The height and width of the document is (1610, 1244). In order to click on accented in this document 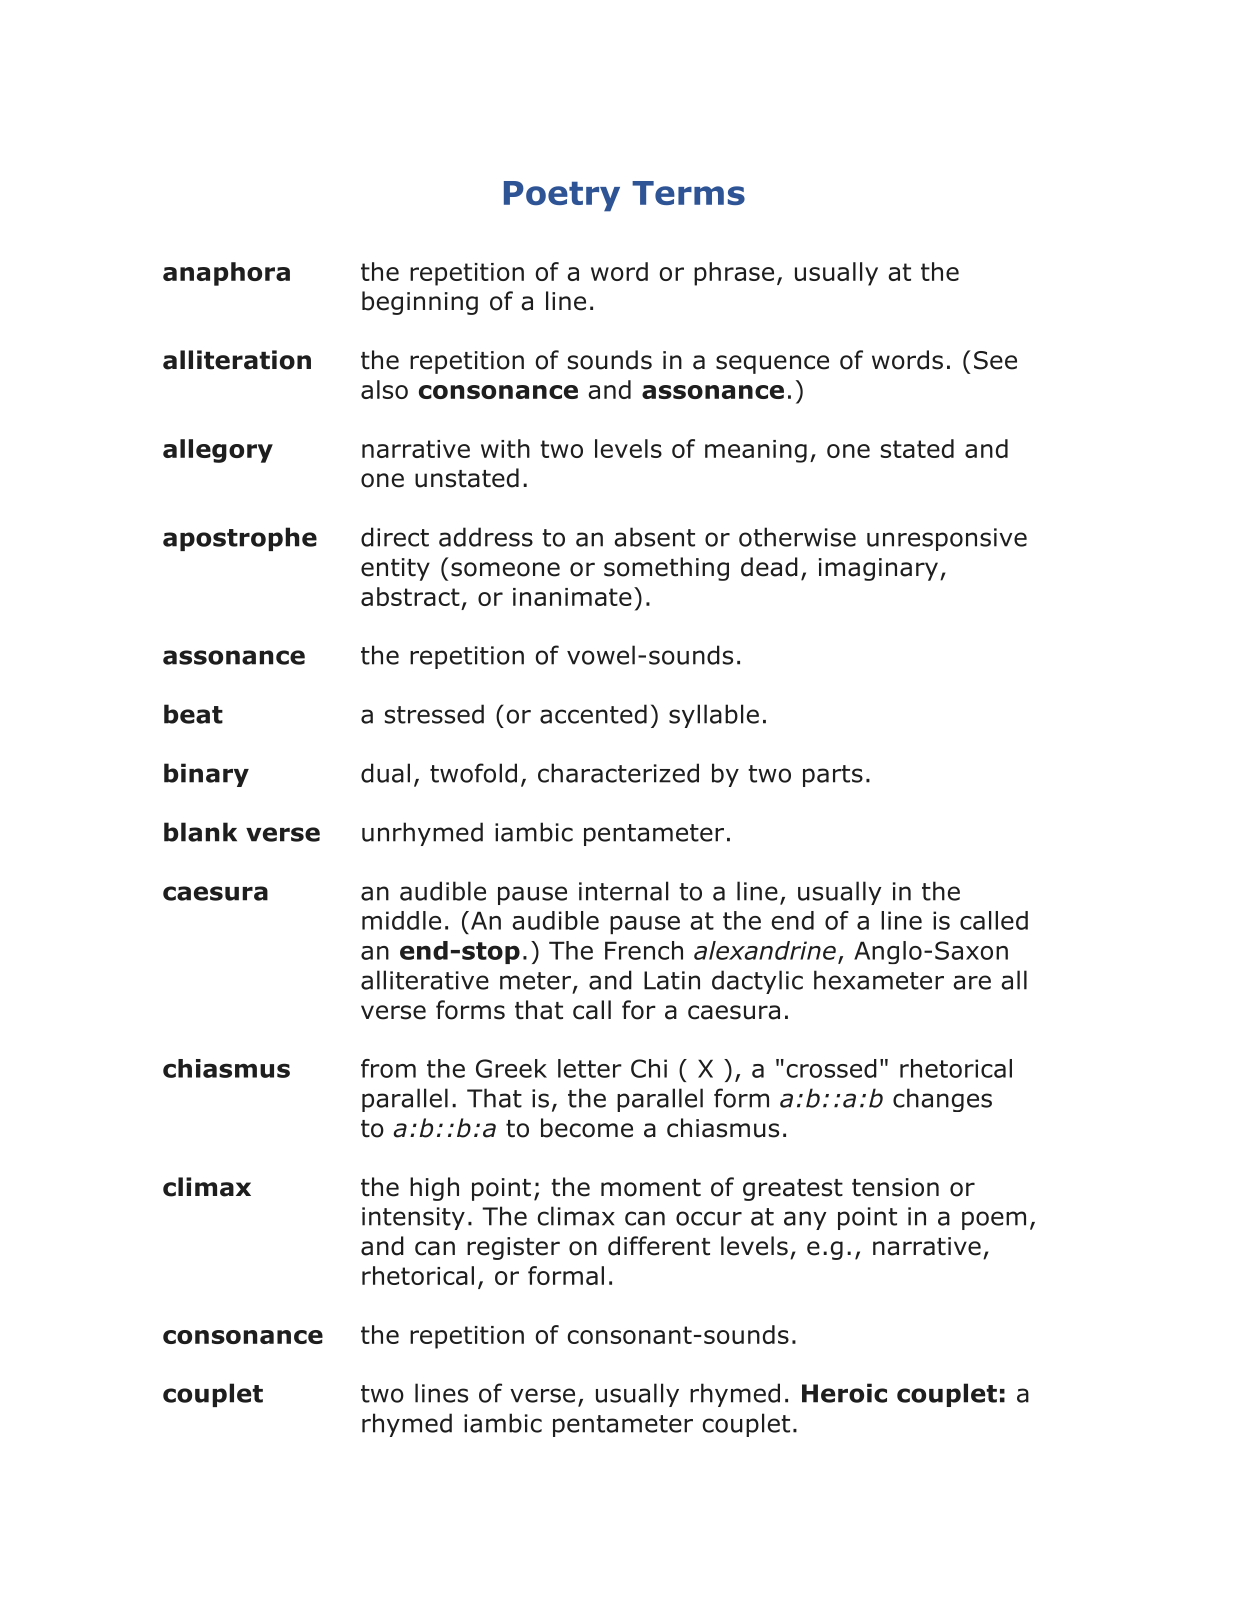, I will do `click(593, 714)`.
